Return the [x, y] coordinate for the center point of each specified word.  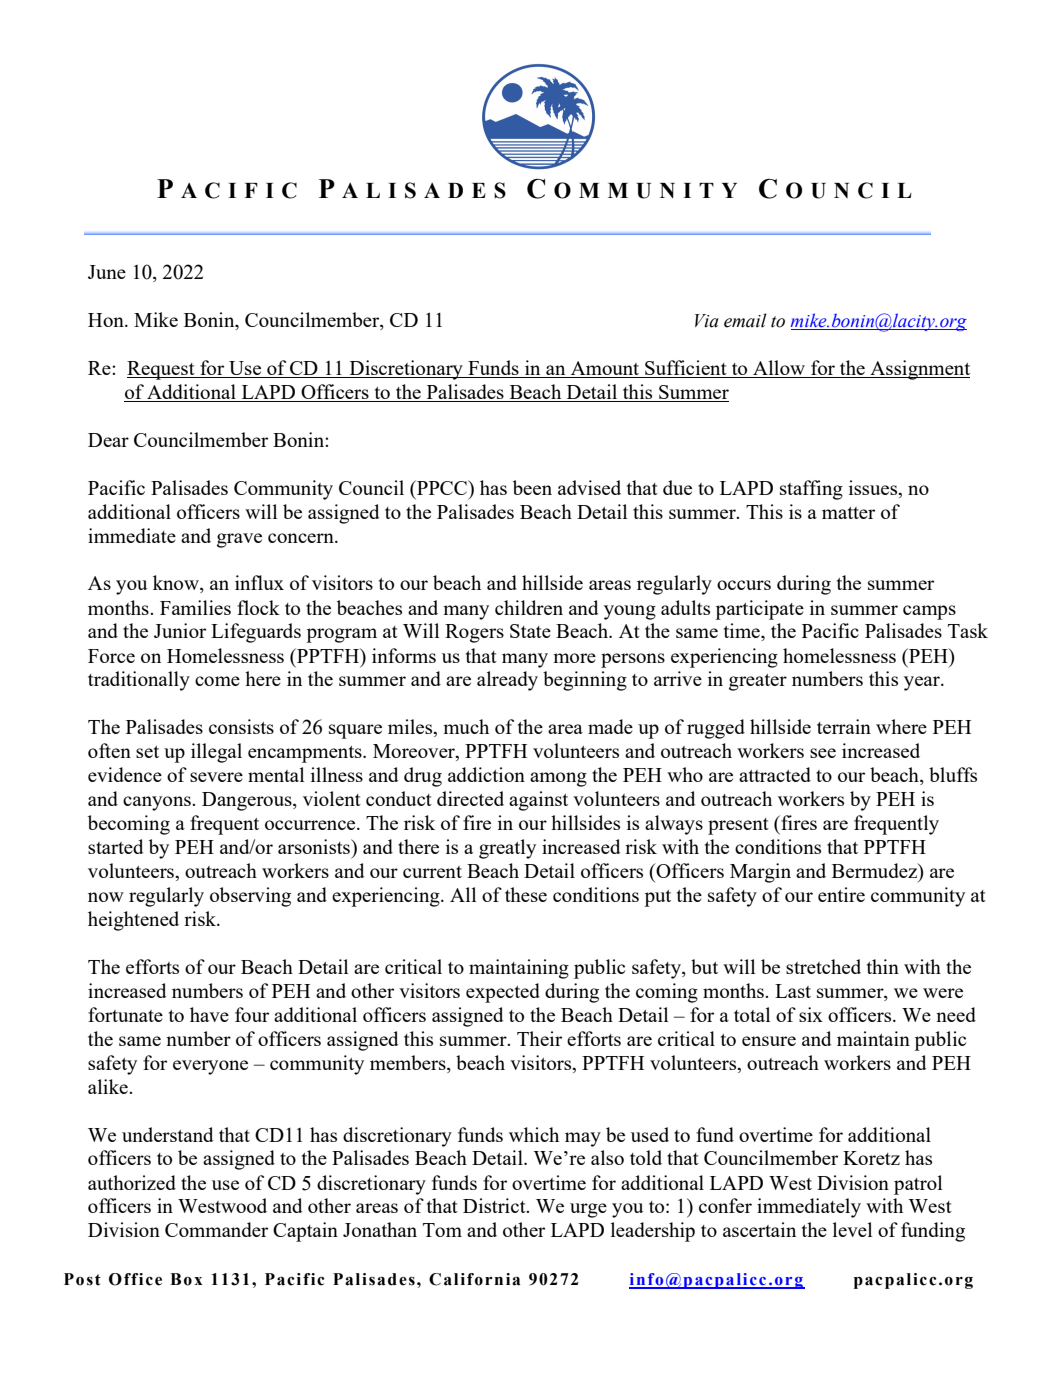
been [532, 487]
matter [848, 513]
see [823, 753]
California [475, 1279]
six [811, 1014]
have [209, 1014]
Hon [107, 320]
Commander [216, 1229]
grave [239, 540]
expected [503, 993]
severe [216, 777]
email [745, 320]
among [558, 779]
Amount [605, 369]
